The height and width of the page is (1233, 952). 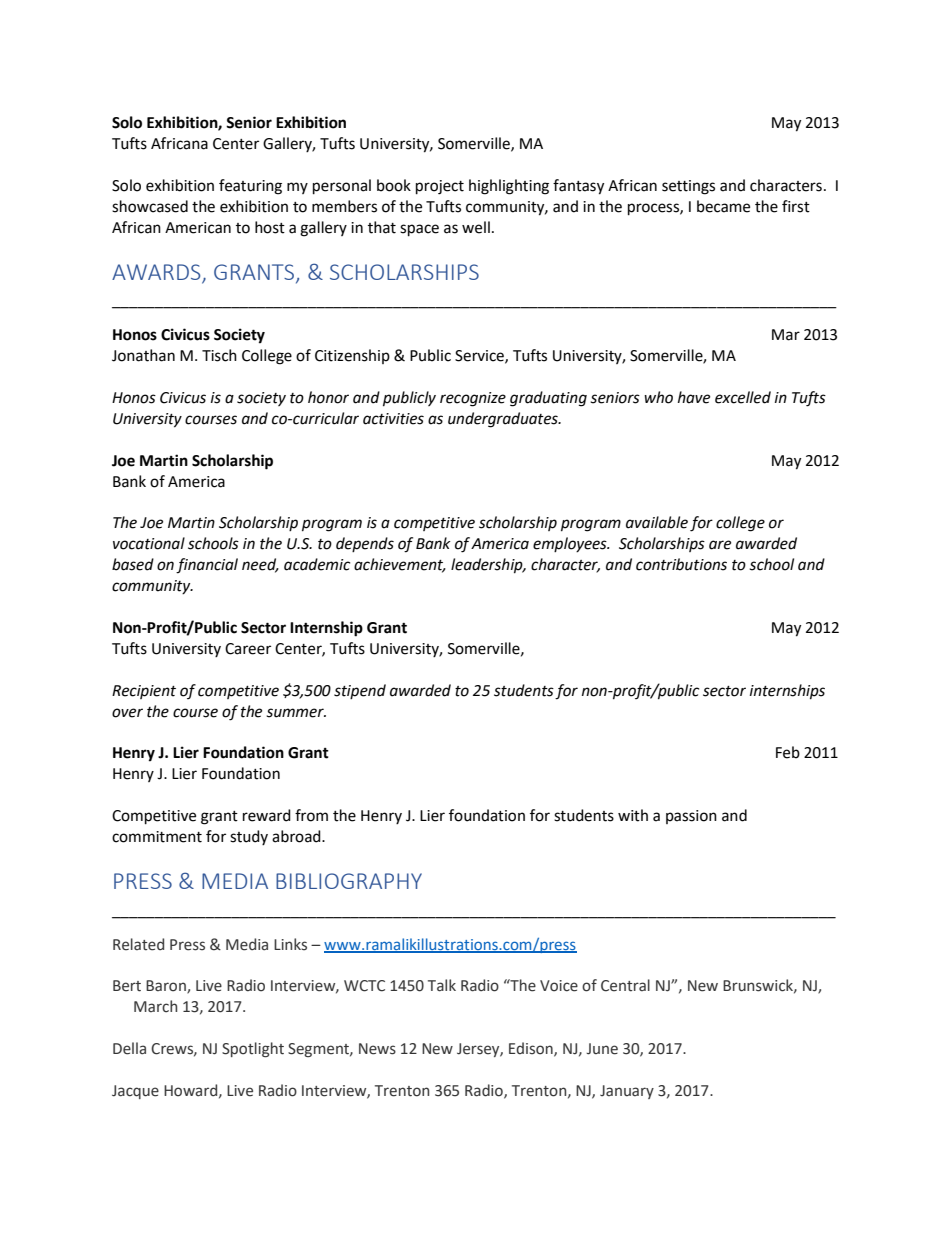 What do you see at coordinates (723, 206) in the page?
I see `became` at bounding box center [723, 206].
